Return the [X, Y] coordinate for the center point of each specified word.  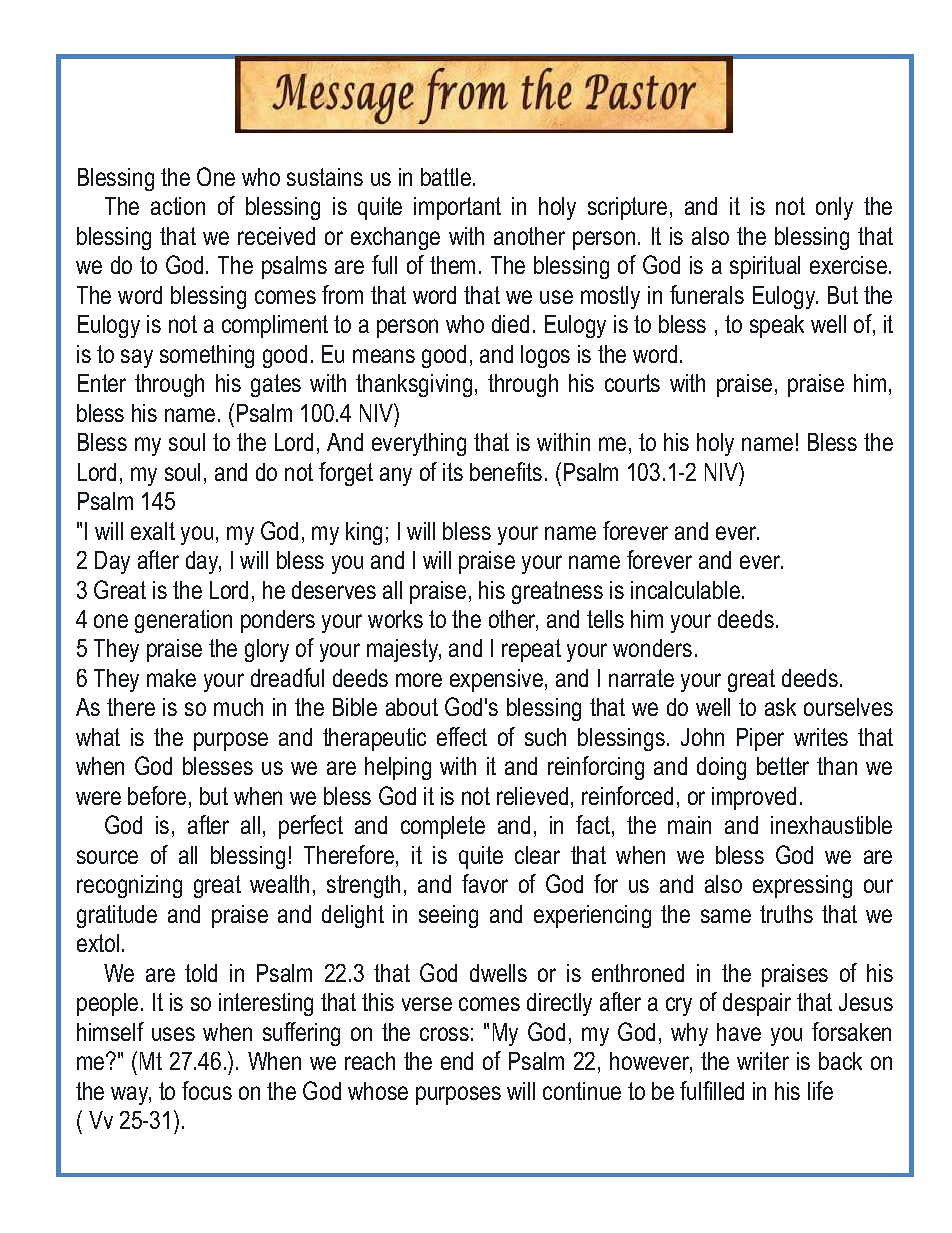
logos [545, 356]
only [834, 208]
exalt [153, 531]
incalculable [685, 590]
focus [207, 1090]
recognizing [129, 886]
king [364, 533]
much [238, 707]
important [457, 208]
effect [462, 736]
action [178, 206]
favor [485, 883]
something [207, 356]
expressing [802, 886]
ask [780, 707]
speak [777, 326]
